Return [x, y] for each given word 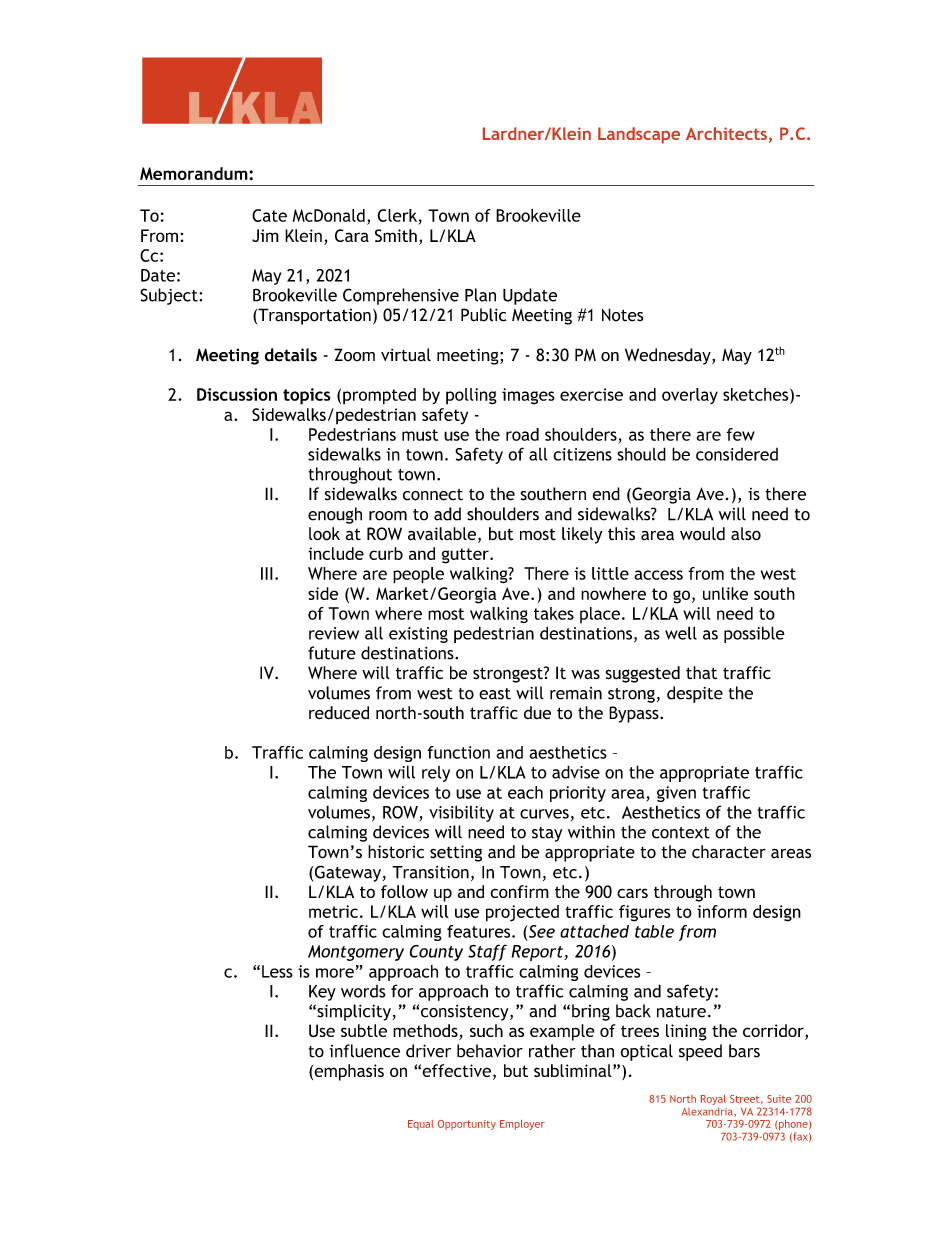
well [681, 633]
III [267, 573]
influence [365, 1051]
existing [418, 635]
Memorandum [195, 173]
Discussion [237, 394]
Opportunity [467, 1125]
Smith [396, 235]
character [729, 852]
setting [456, 853]
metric [333, 911]
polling [471, 396]
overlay [690, 396]
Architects [726, 133]
